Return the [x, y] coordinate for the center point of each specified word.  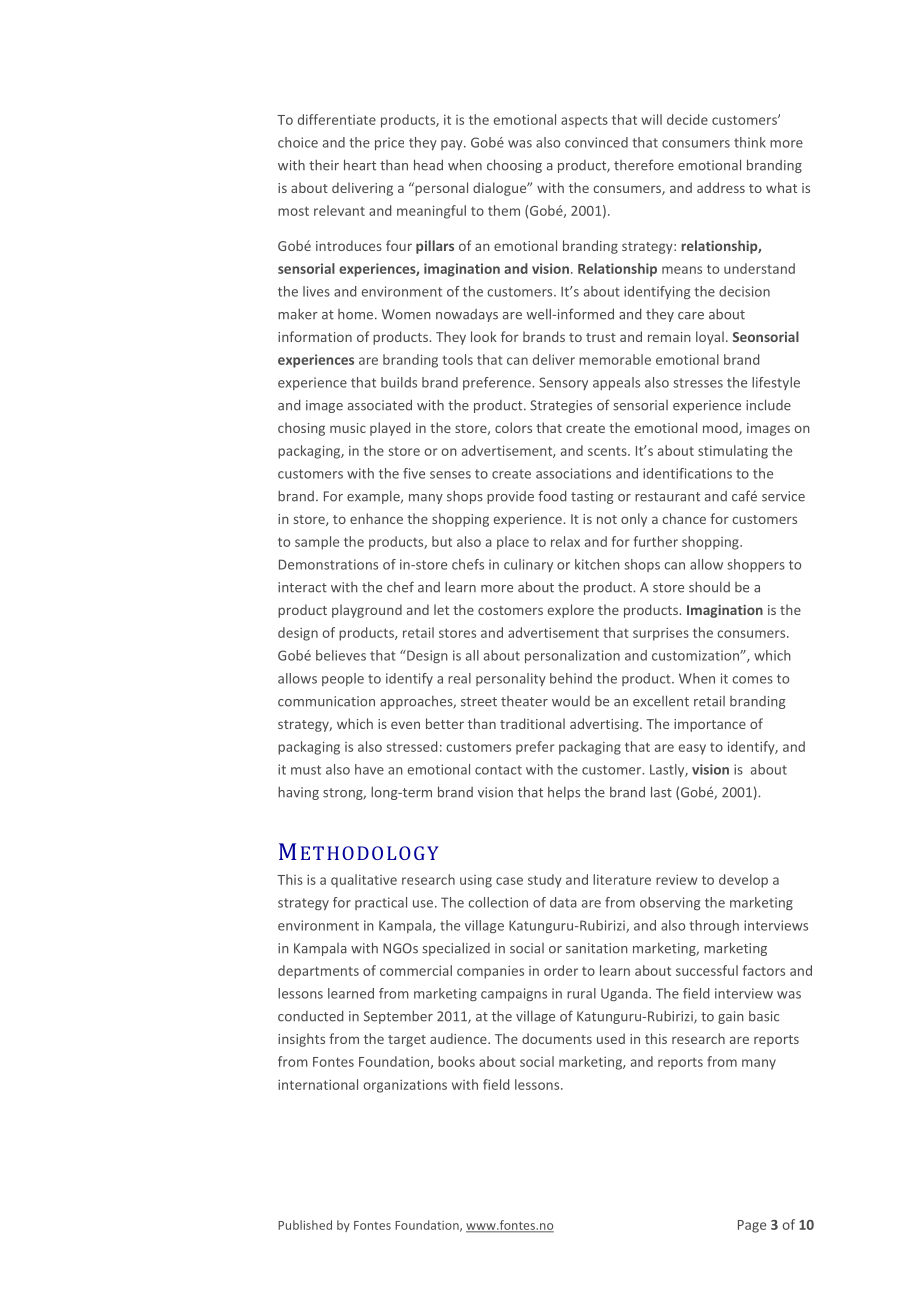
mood [721, 428]
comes [752, 680]
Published [305, 1225]
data [563, 902]
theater [524, 701]
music [348, 428]
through [714, 926]
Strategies [561, 406]
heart [360, 165]
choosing [514, 166]
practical [381, 903]
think [750, 142]
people [343, 679]
